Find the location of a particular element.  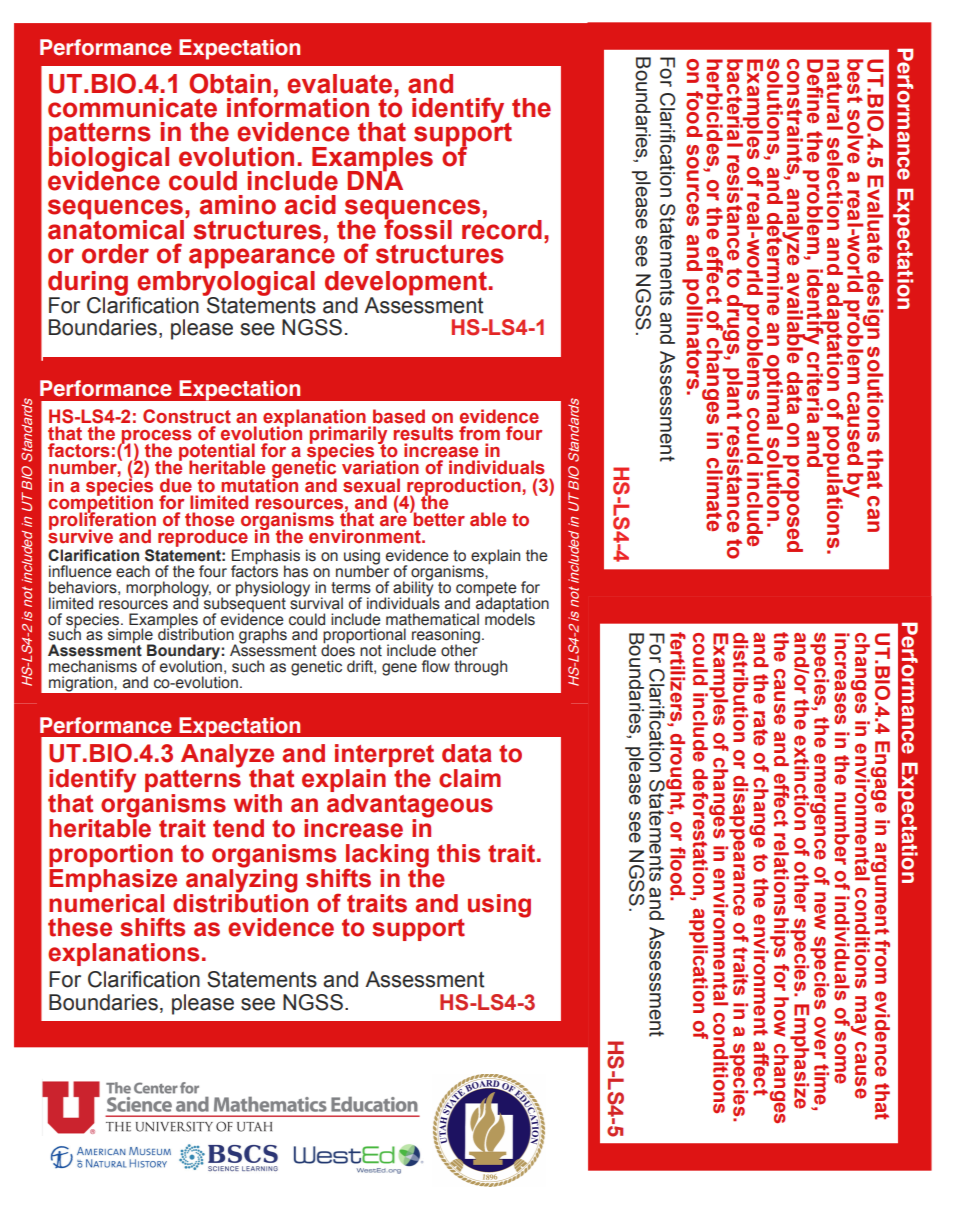

development is located at coordinates (406, 284).
